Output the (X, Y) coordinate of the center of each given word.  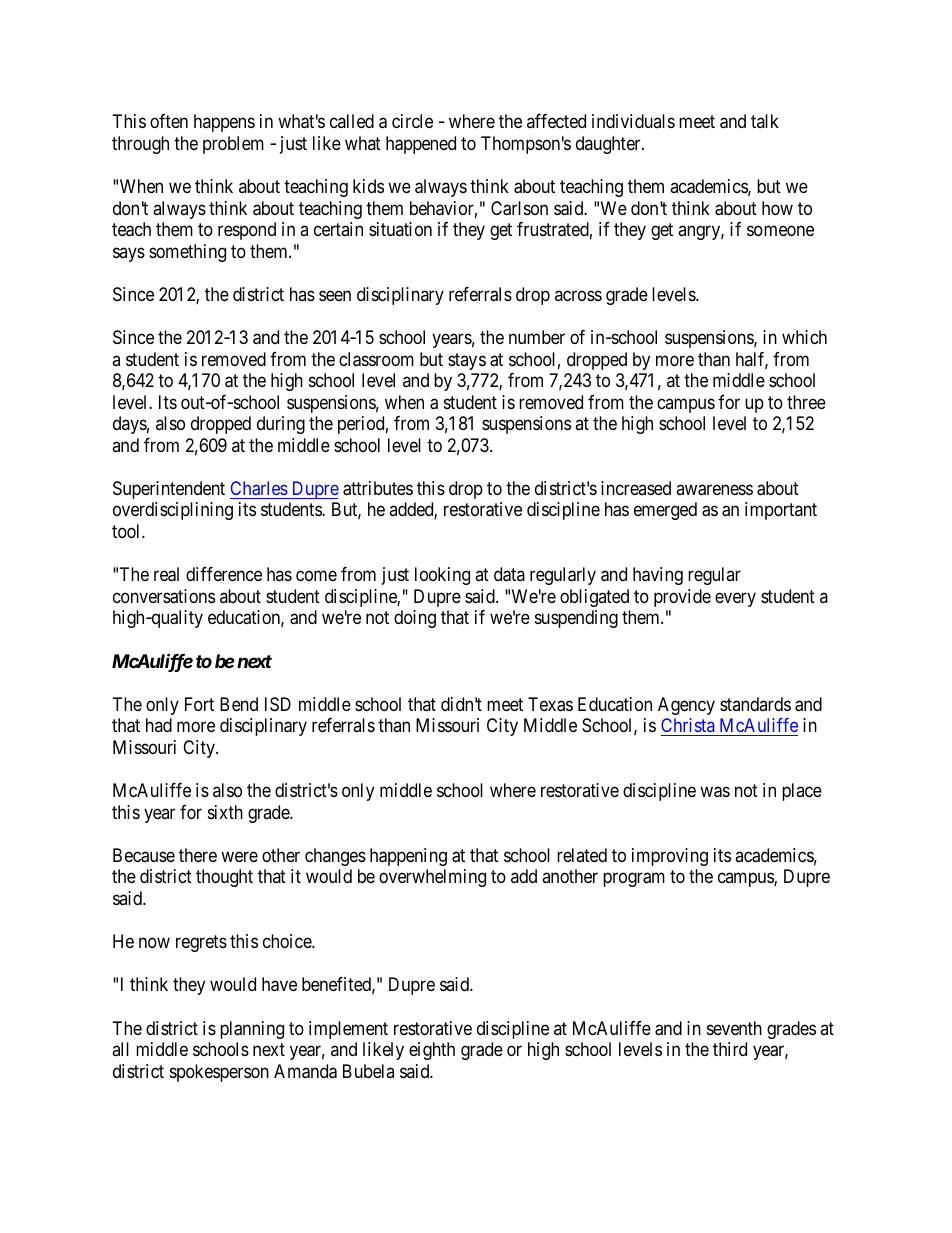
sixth (225, 812)
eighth (432, 1051)
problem (233, 145)
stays (467, 361)
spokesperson (219, 1073)
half (752, 360)
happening (408, 857)
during (281, 425)
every (735, 599)
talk (765, 121)
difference (224, 574)
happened (421, 145)
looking (442, 576)
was (715, 792)
